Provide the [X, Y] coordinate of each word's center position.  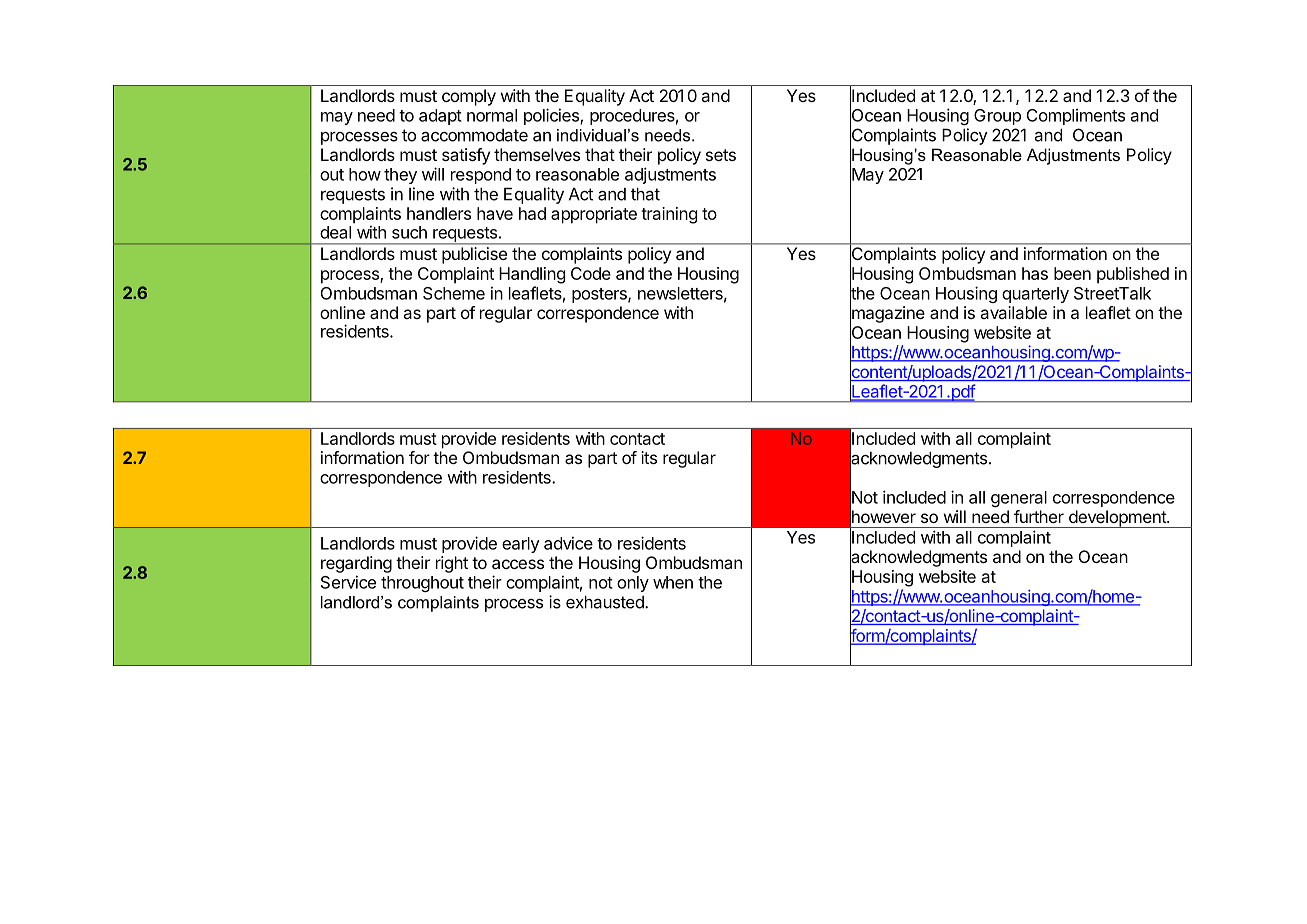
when [673, 582]
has [1035, 273]
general [1019, 499]
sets [721, 155]
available [1013, 312]
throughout [422, 584]
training [669, 215]
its [649, 457]
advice [568, 543]
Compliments [1076, 116]
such [409, 232]
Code [591, 273]
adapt [440, 117]
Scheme [454, 293]
